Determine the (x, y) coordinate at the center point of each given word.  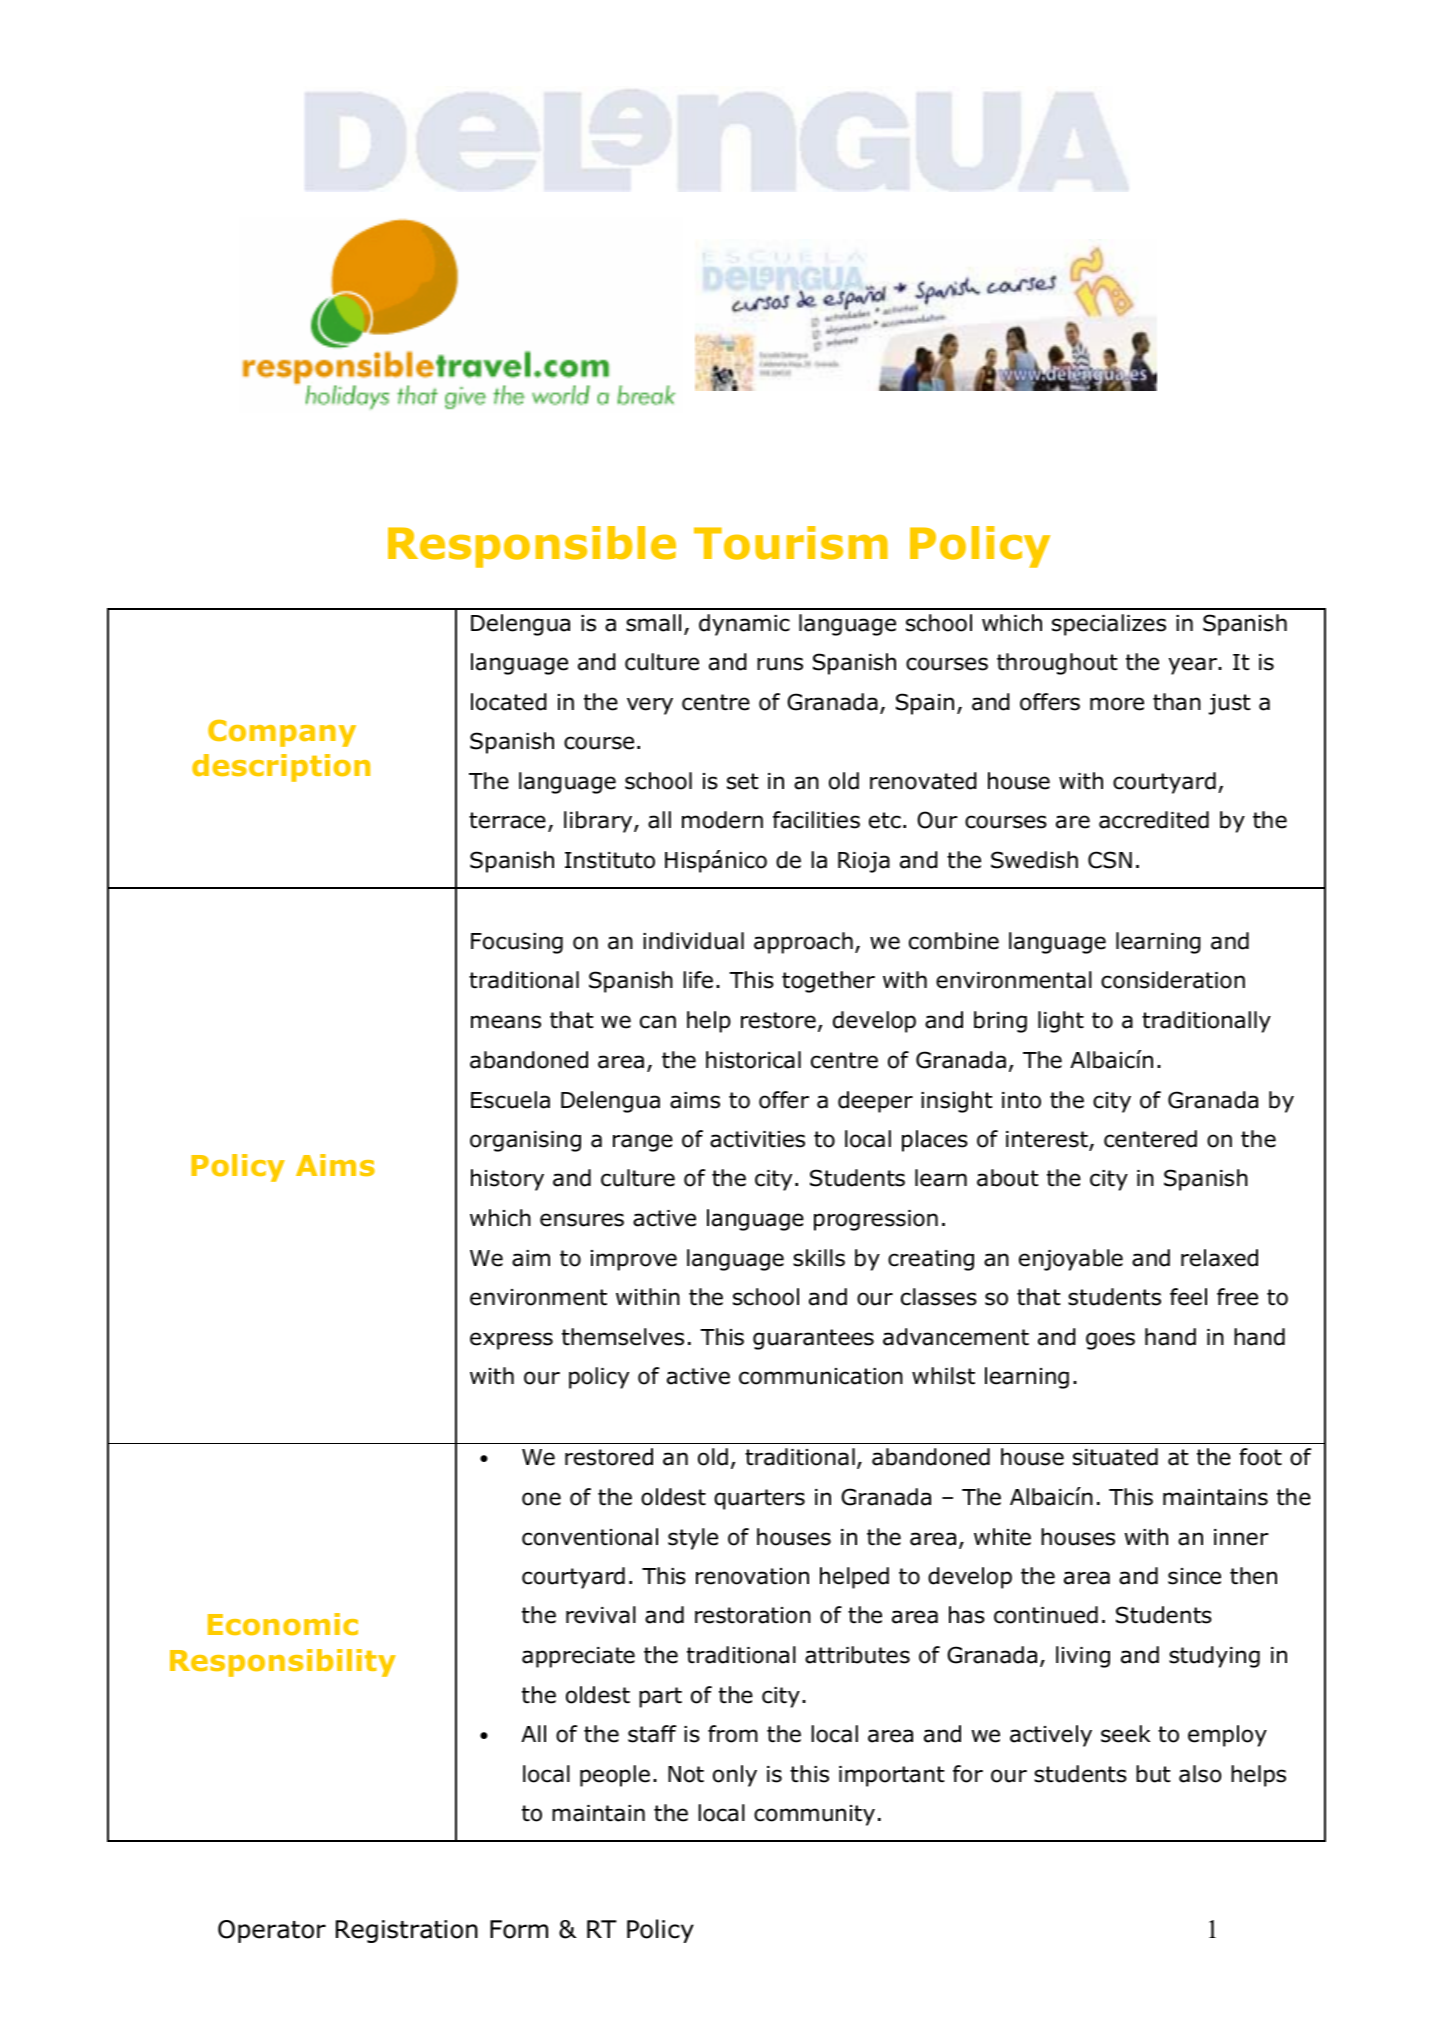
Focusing (517, 943)
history (507, 1180)
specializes (1109, 625)
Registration (407, 1931)
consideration (1173, 980)
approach (803, 943)
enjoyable (1071, 1260)
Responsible (532, 547)
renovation (752, 1576)
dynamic (744, 625)
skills (819, 1258)
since (1194, 1576)
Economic (283, 1624)
